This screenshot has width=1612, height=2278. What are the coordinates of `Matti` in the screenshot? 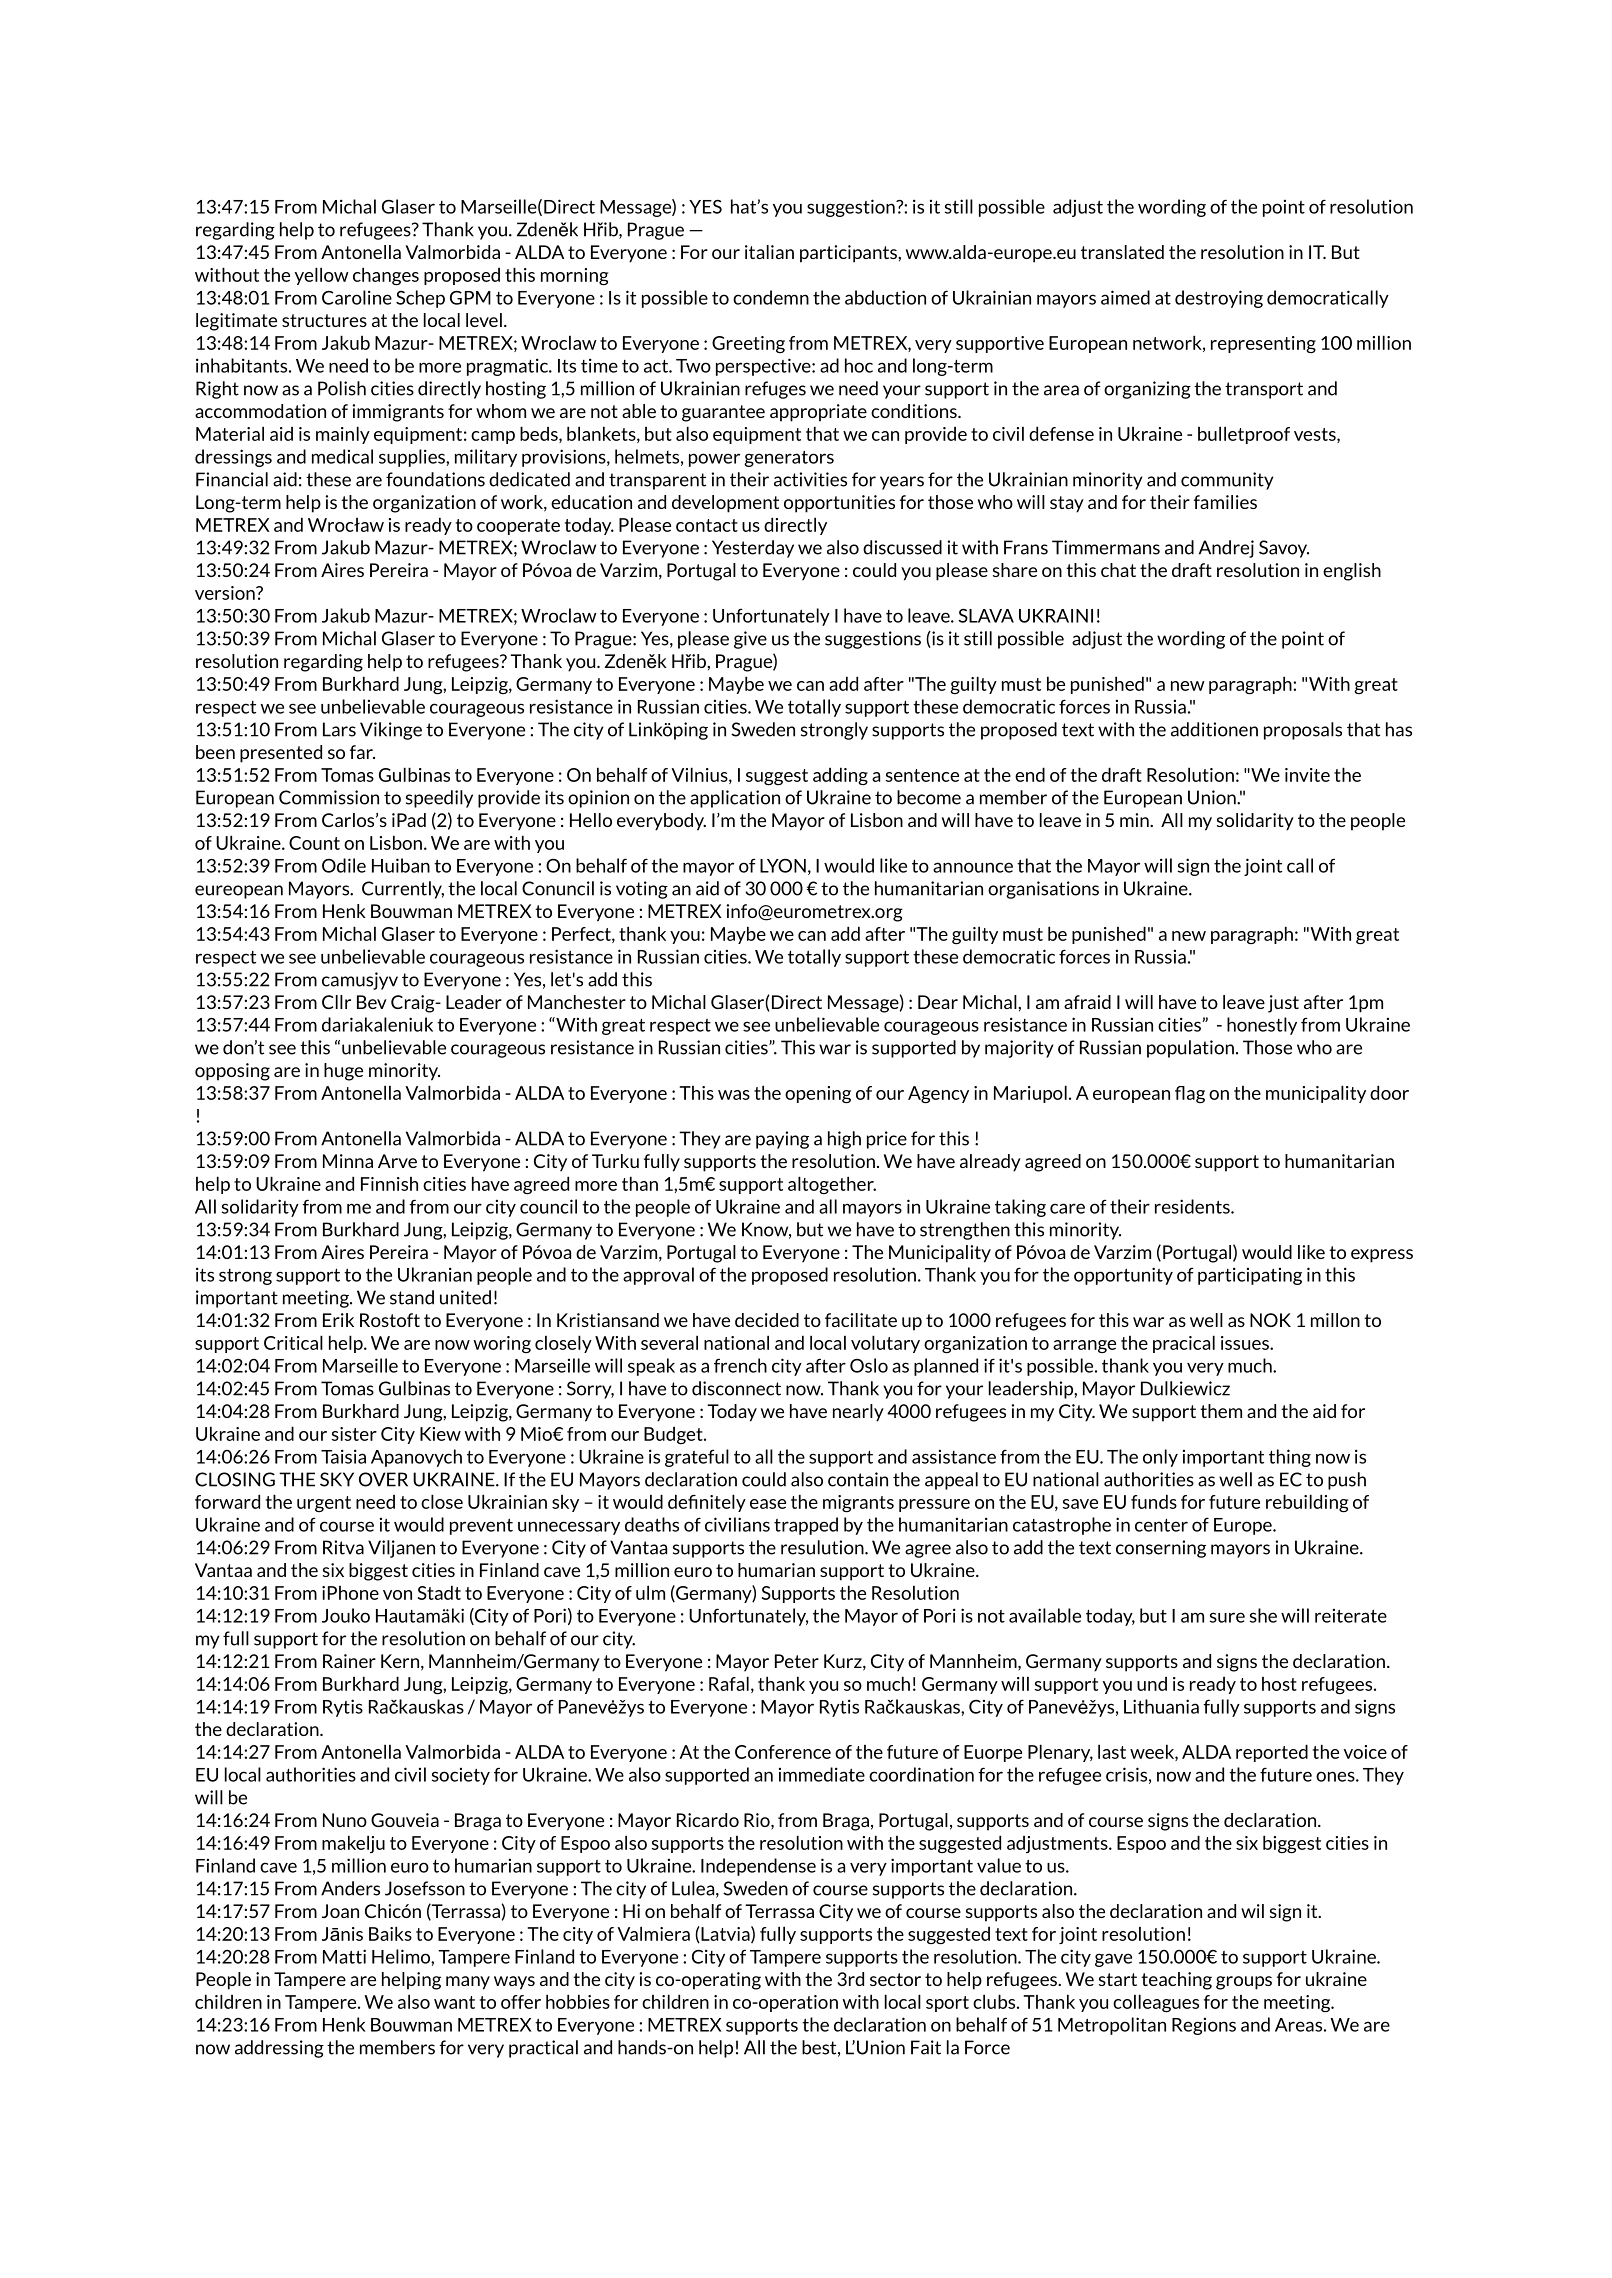 It's located at (344, 1956).
